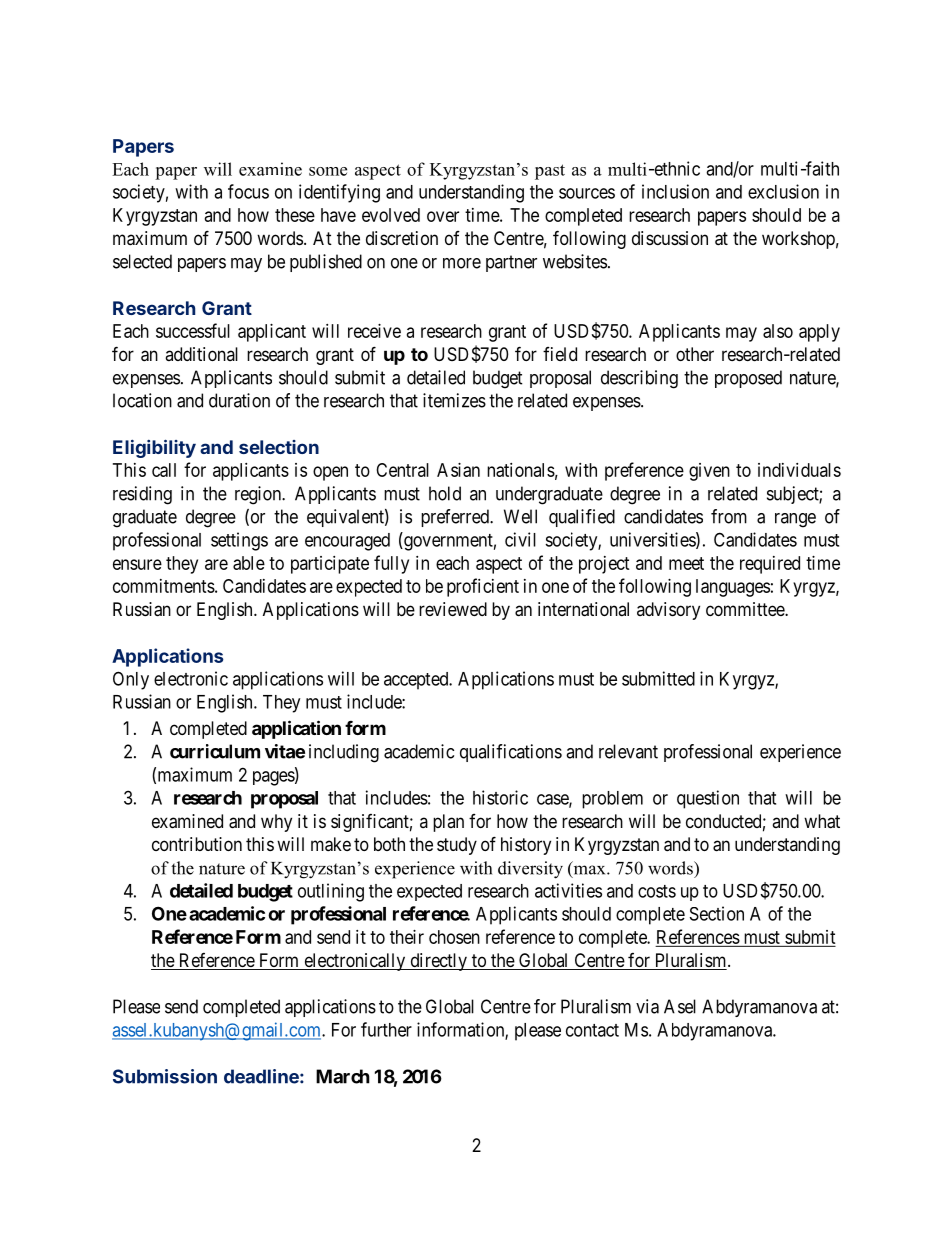  What do you see at coordinates (746, 609) in the page?
I see `committee` at bounding box center [746, 609].
